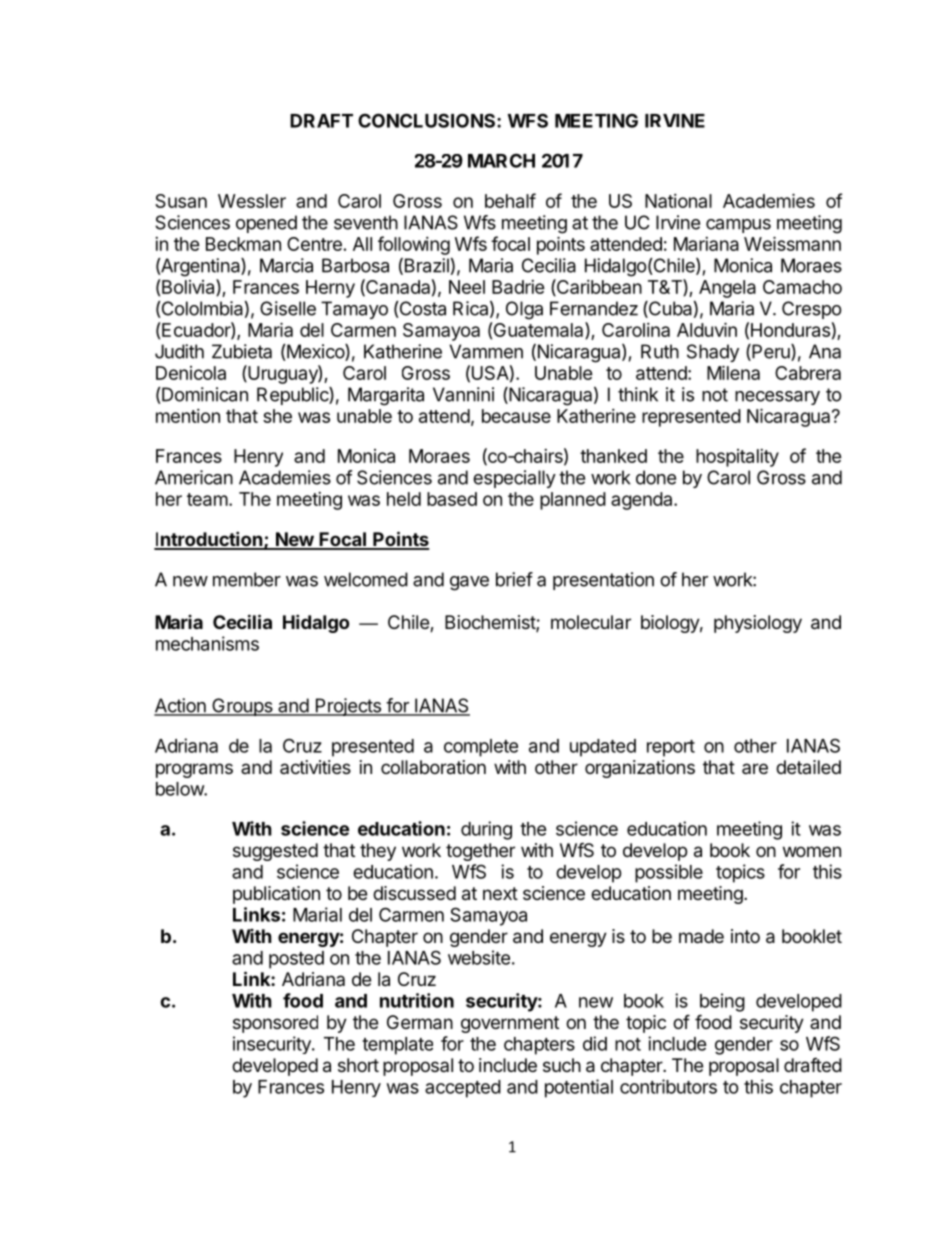 This page has width=952, height=1233. I want to click on activities, so click(315, 767).
